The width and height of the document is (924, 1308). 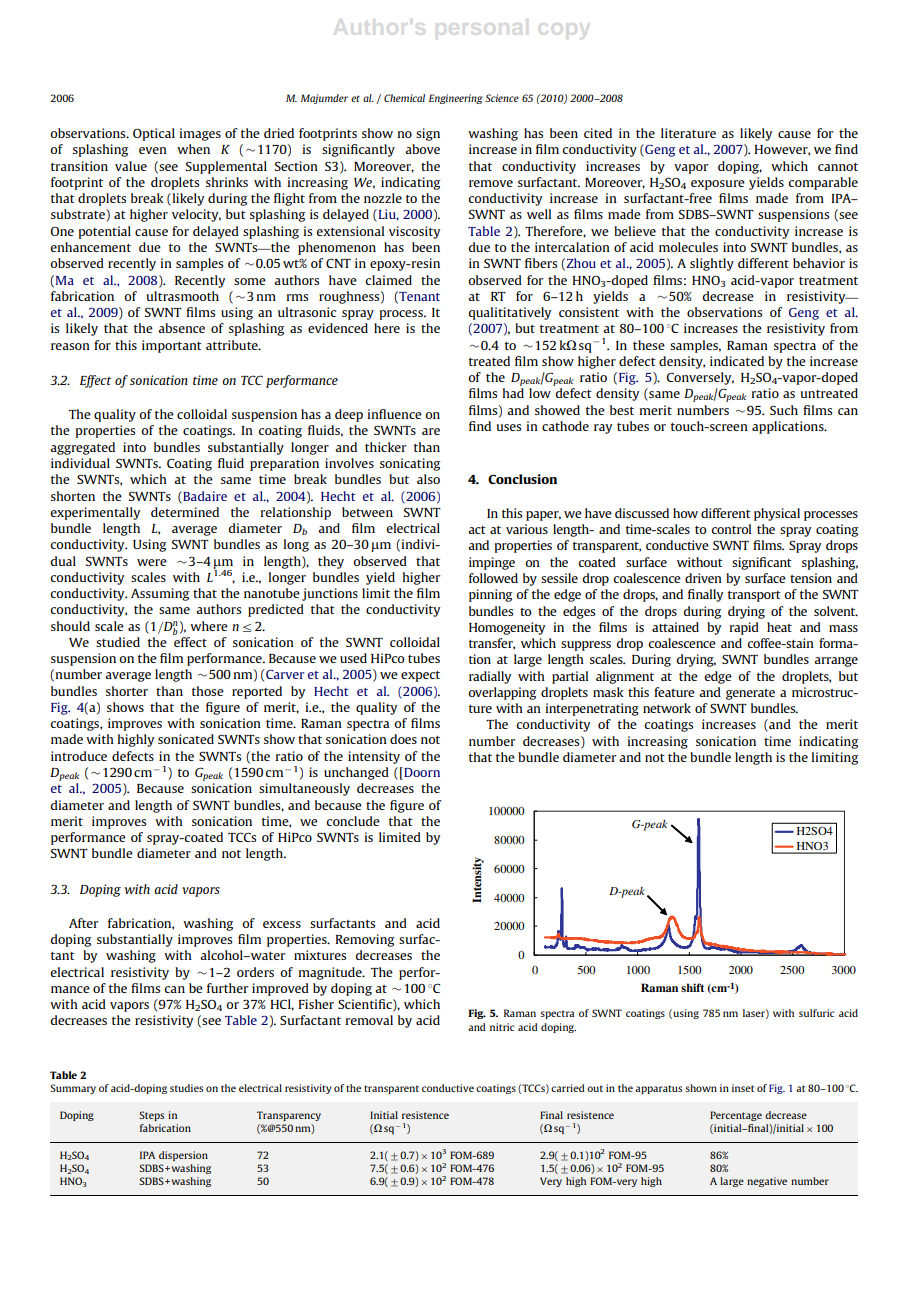 What do you see at coordinates (718, 185) in the document?
I see `exposure` at bounding box center [718, 185].
